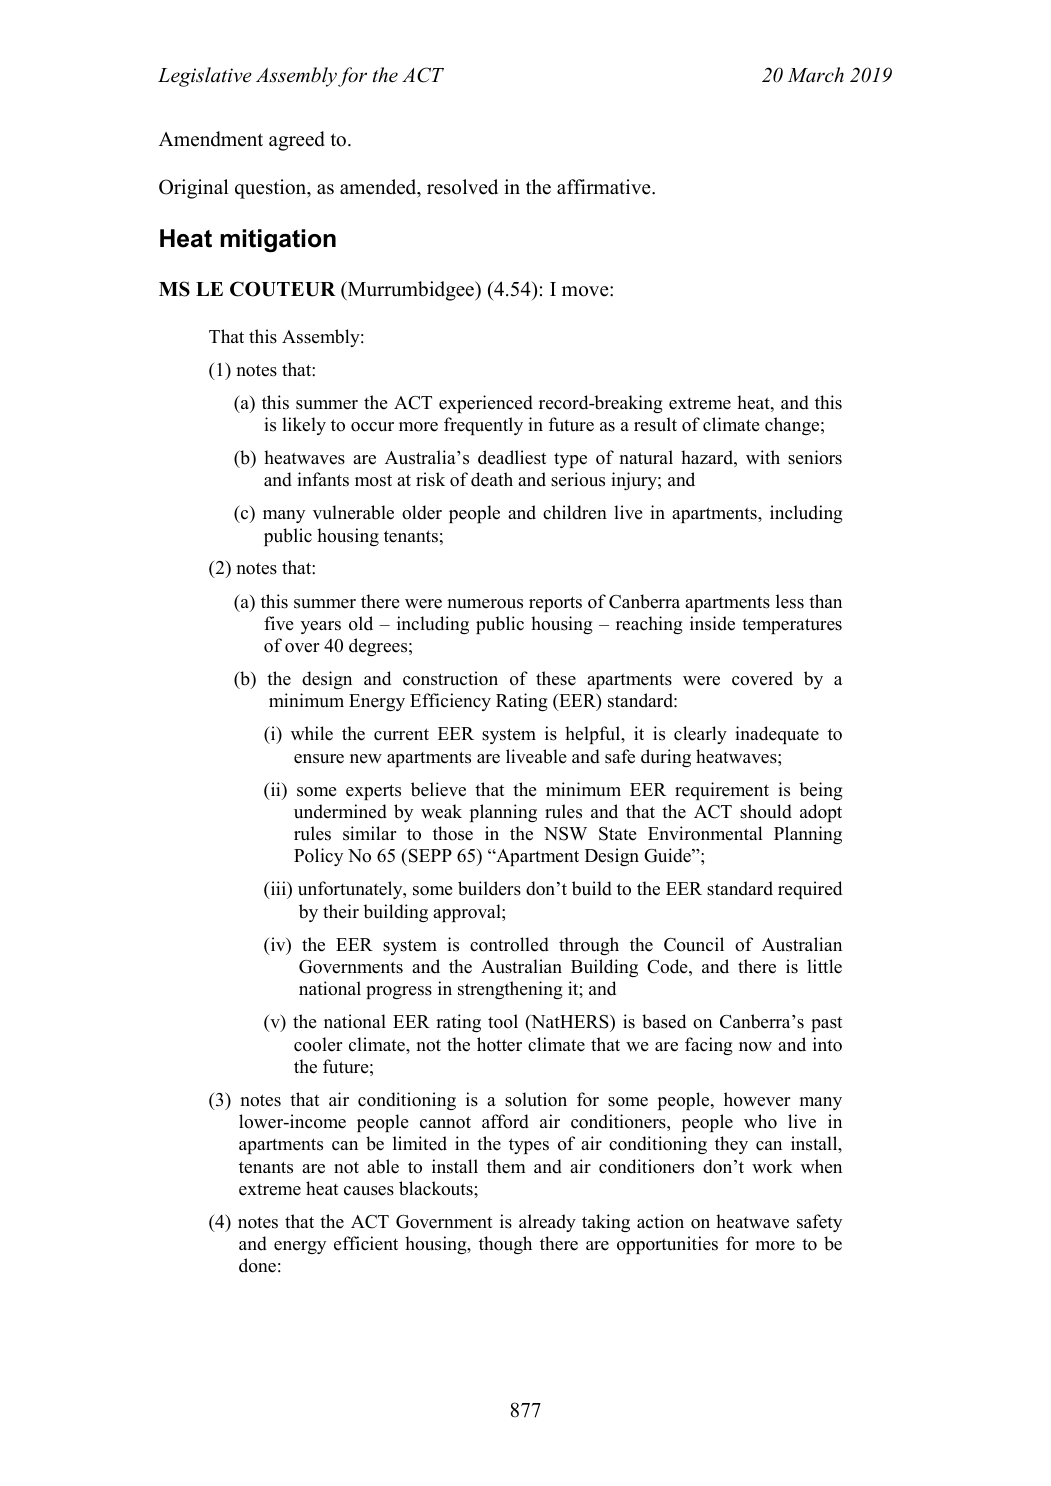 This screenshot has height=1486, width=1051. Describe the element at coordinates (297, 141) in the screenshot. I see `agreed` at that location.
